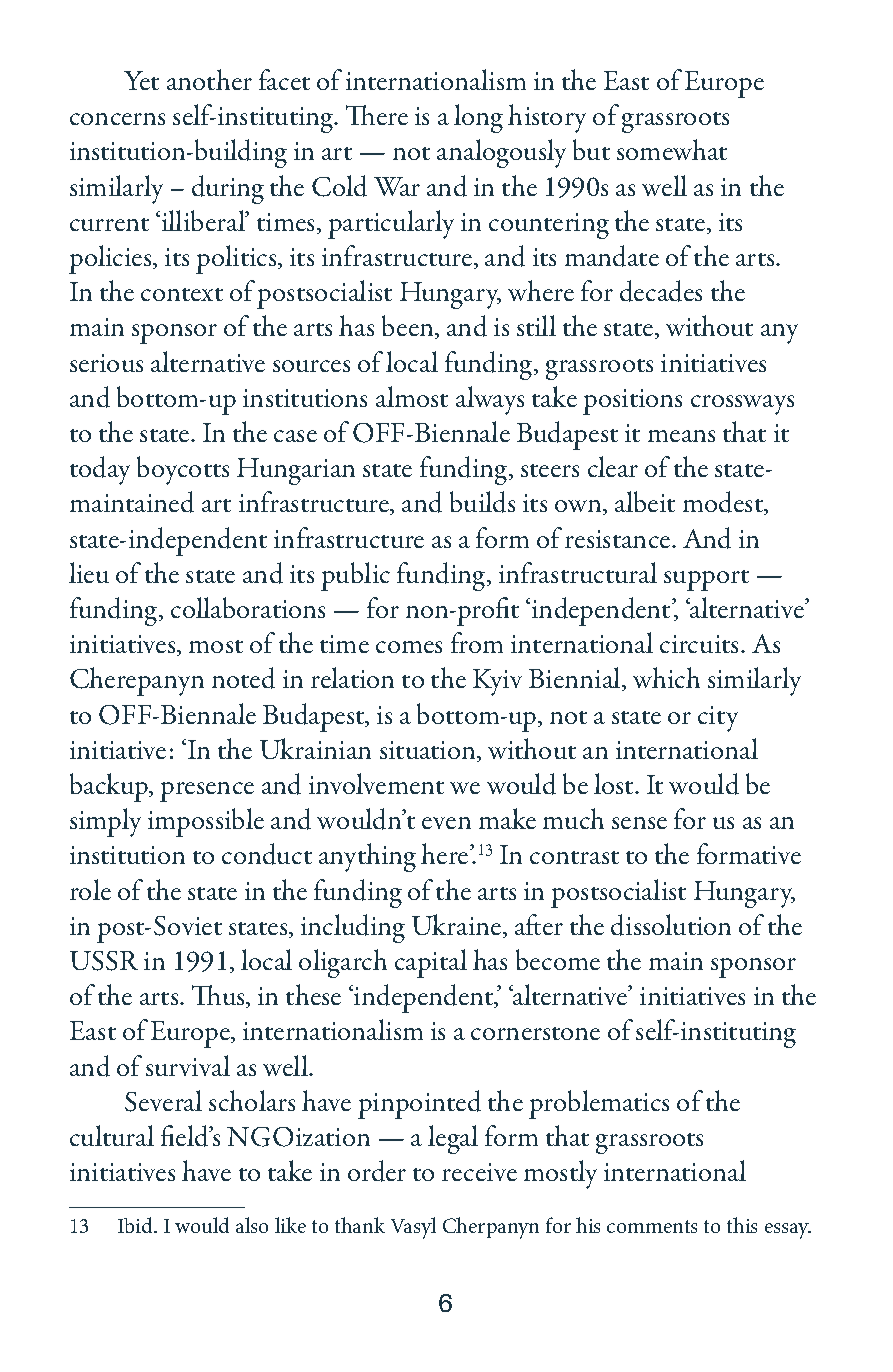 The height and width of the screenshot is (1372, 893). I want to click on somewhat, so click(672, 149).
